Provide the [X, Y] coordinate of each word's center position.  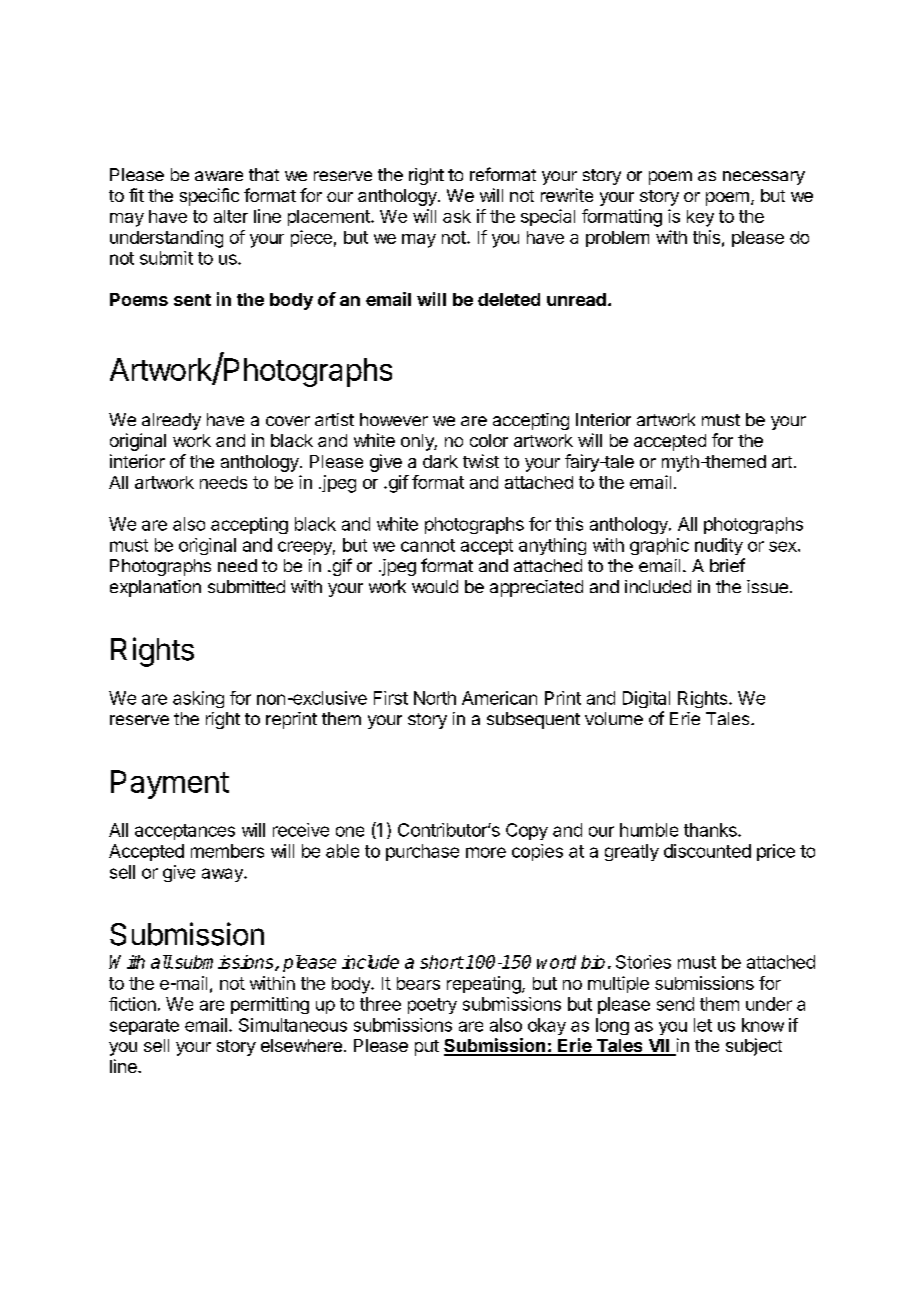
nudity [719, 546]
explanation [155, 588]
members [227, 851]
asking [198, 699]
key [700, 218]
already [171, 421]
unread [576, 299]
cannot [428, 545]
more [486, 852]
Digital [646, 699]
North [435, 698]
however [394, 419]
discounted [707, 851]
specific [209, 197]
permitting [270, 1005]
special [548, 217]
